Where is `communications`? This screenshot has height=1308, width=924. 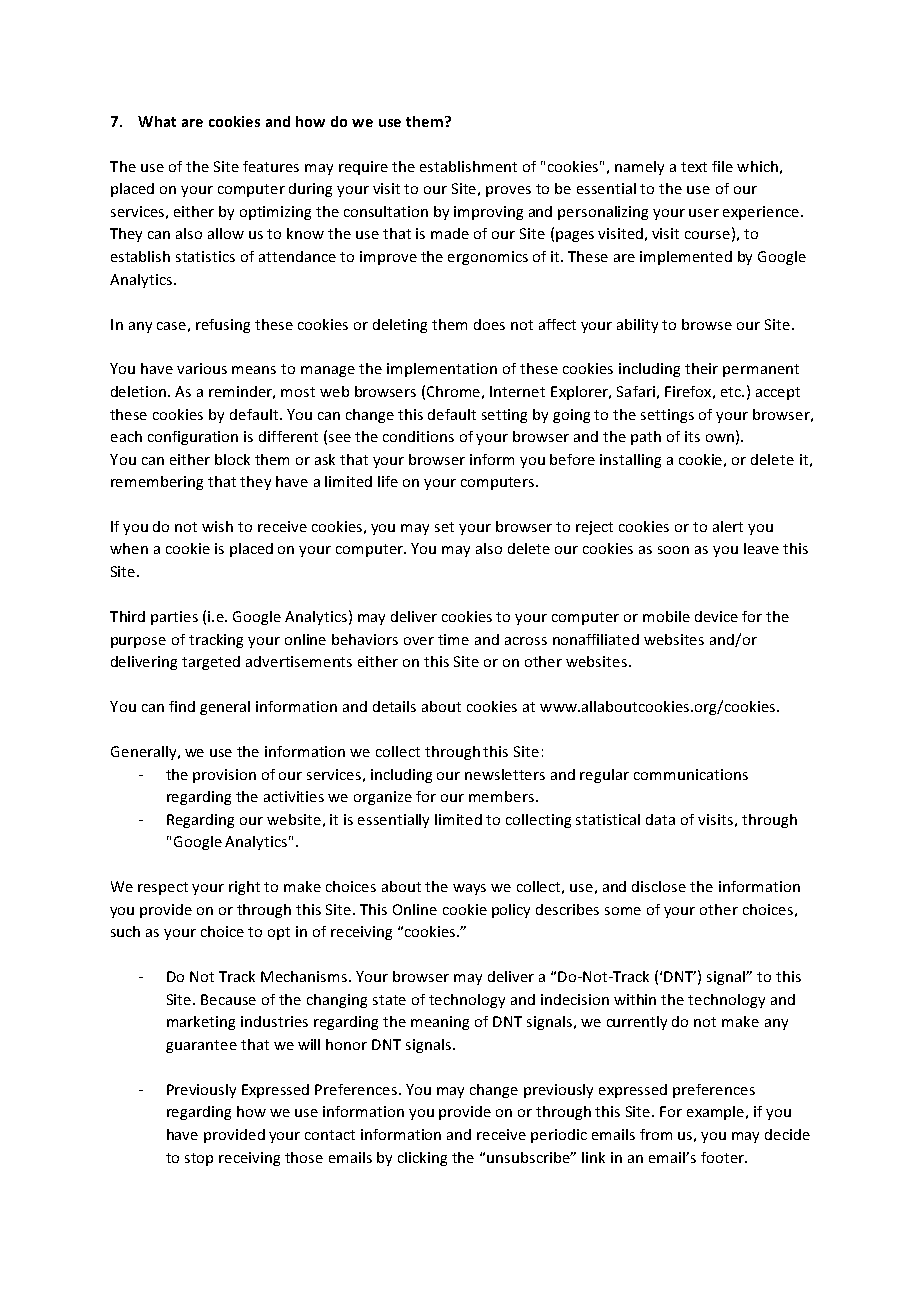
communications is located at coordinates (691, 774).
